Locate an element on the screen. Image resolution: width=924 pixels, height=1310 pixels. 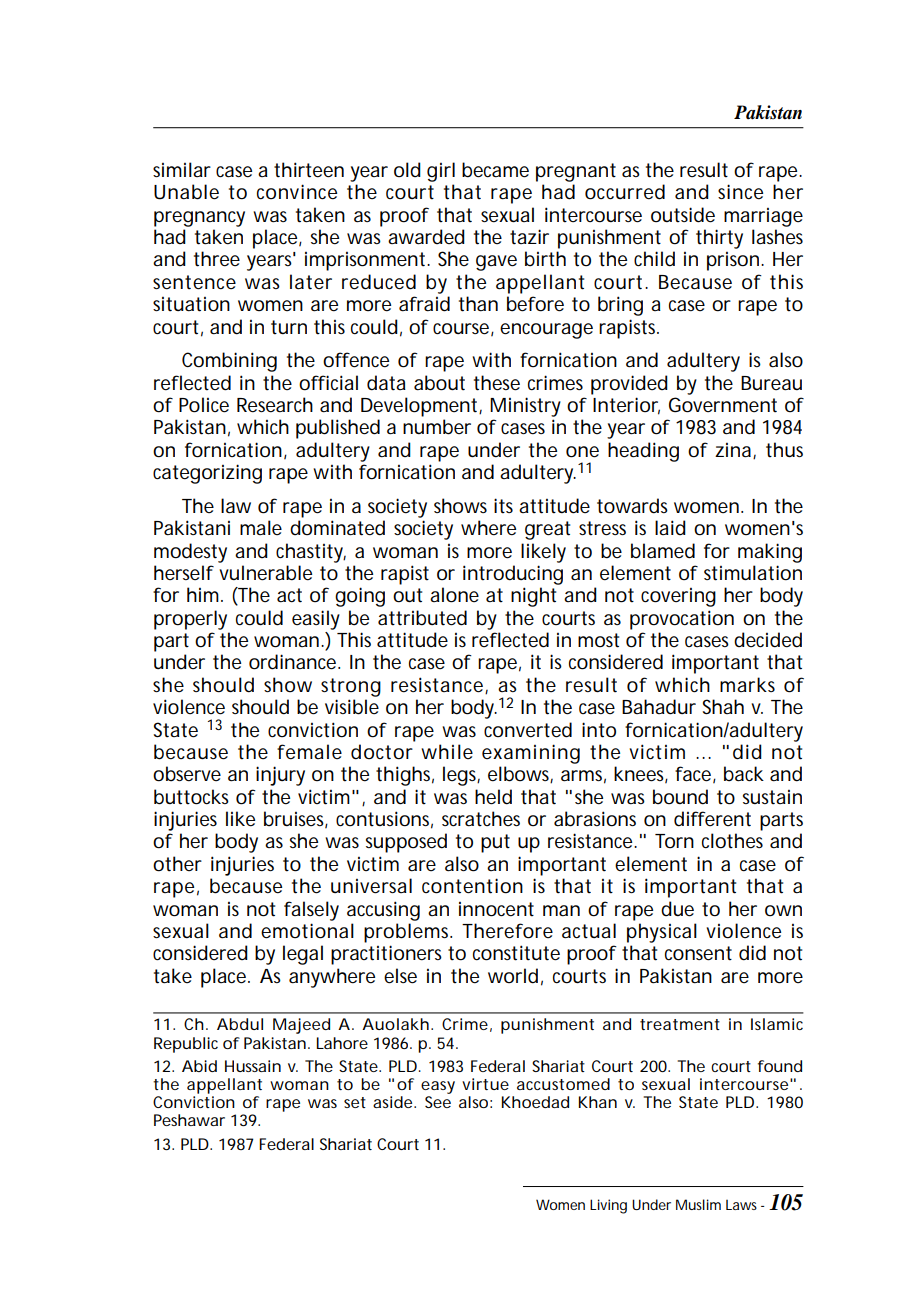
convince is located at coordinates (297, 192).
